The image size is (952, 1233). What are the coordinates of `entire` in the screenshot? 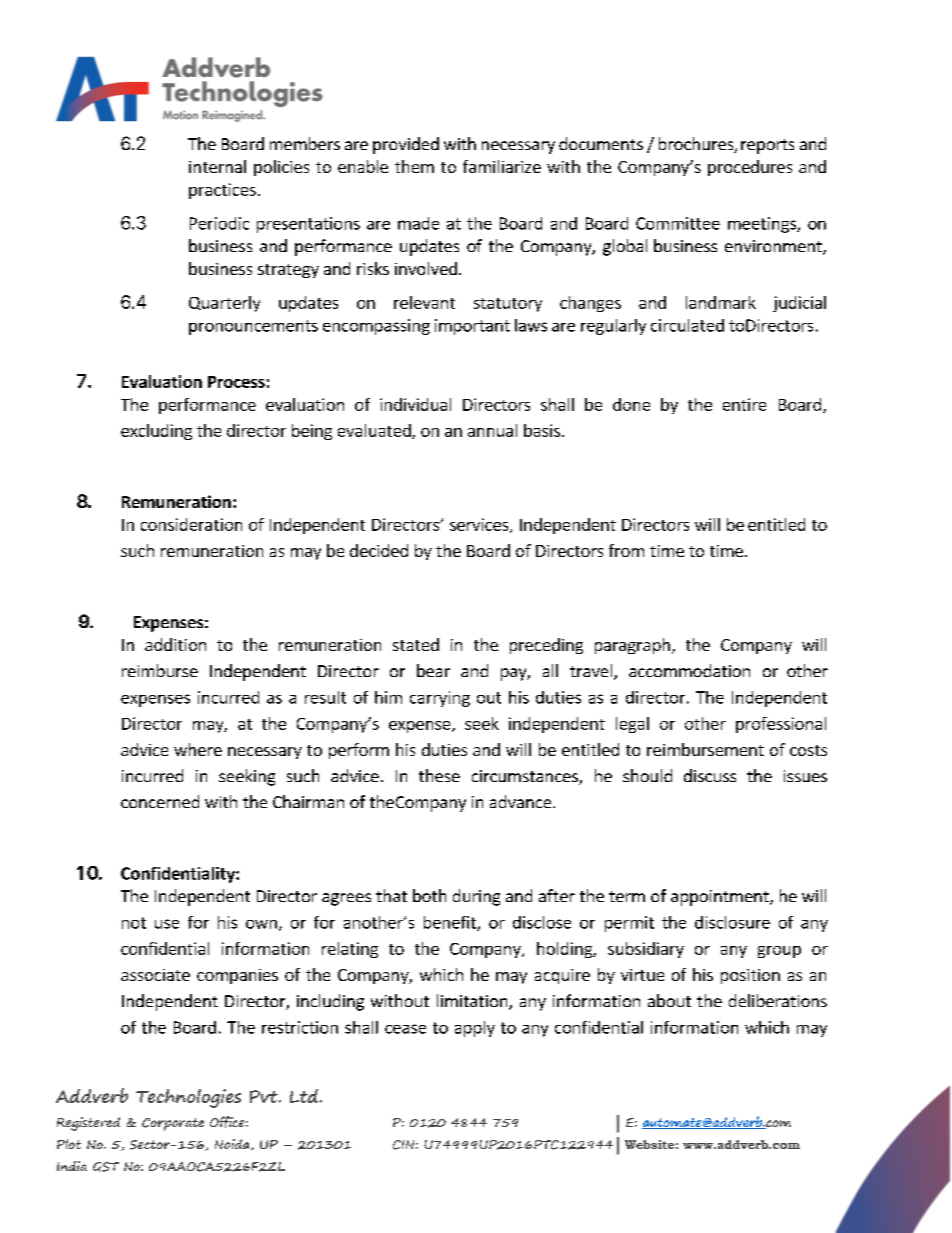 It's located at (744, 404).
